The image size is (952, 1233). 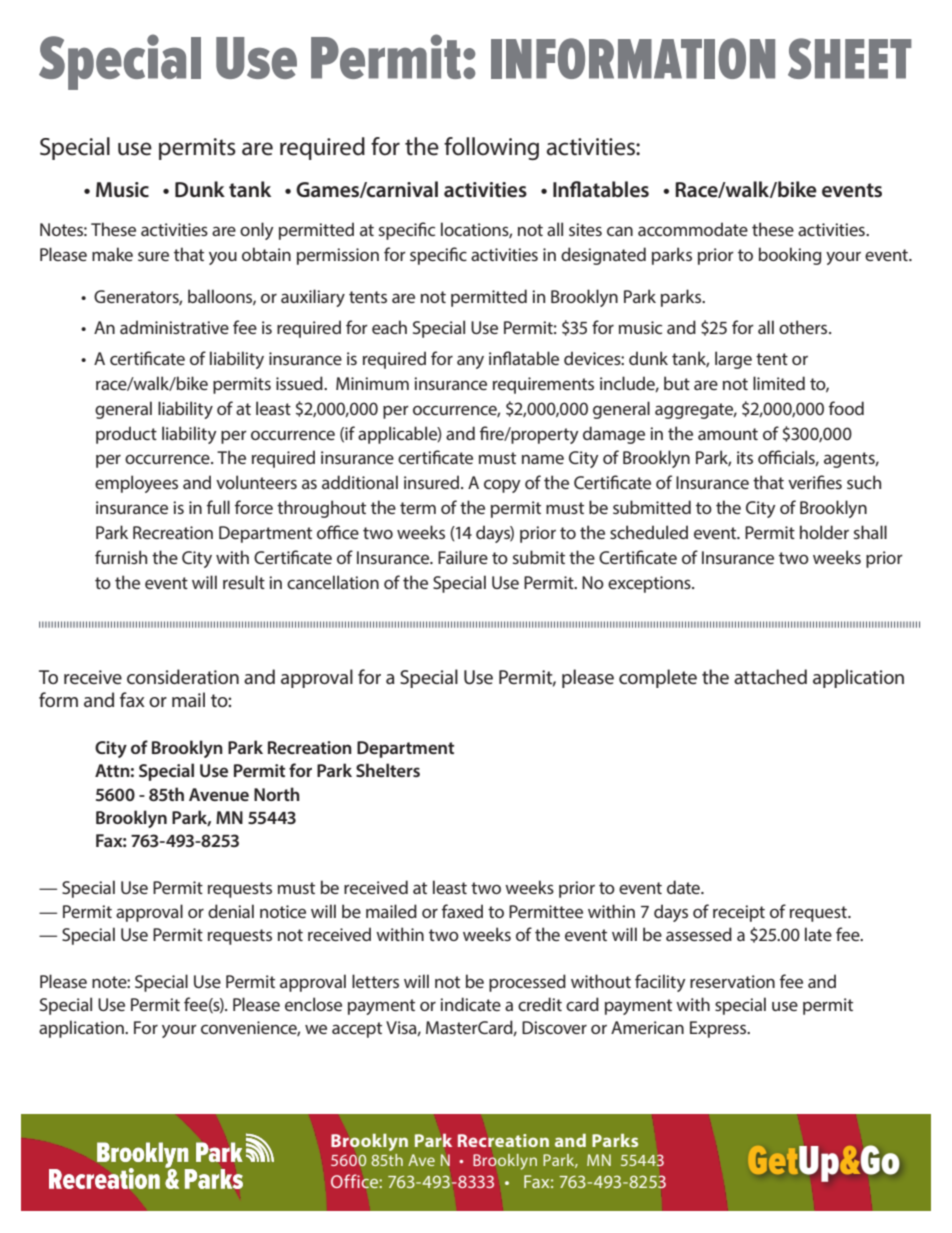 I want to click on enclose, so click(x=313, y=1004).
